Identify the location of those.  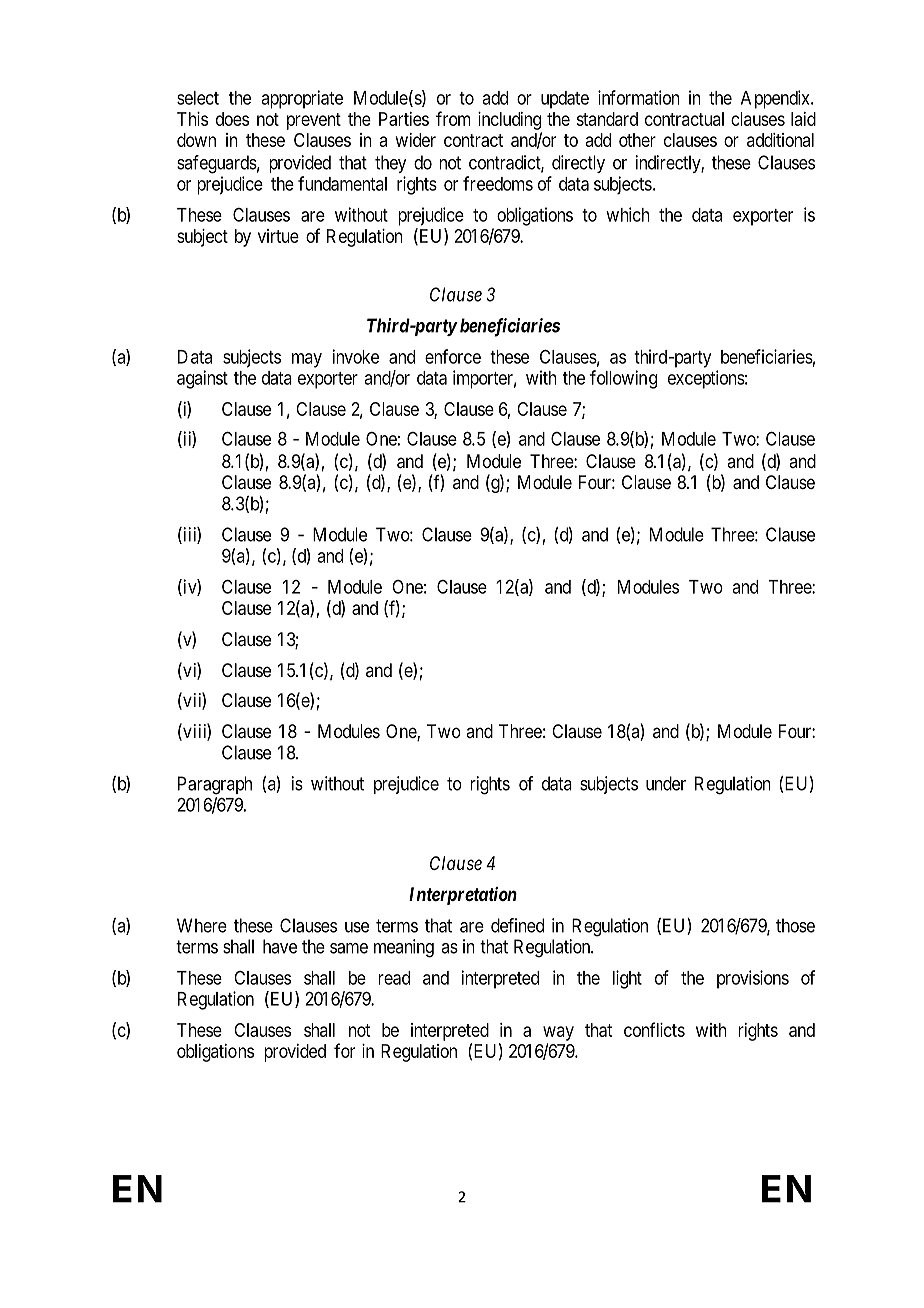
(795, 925).
